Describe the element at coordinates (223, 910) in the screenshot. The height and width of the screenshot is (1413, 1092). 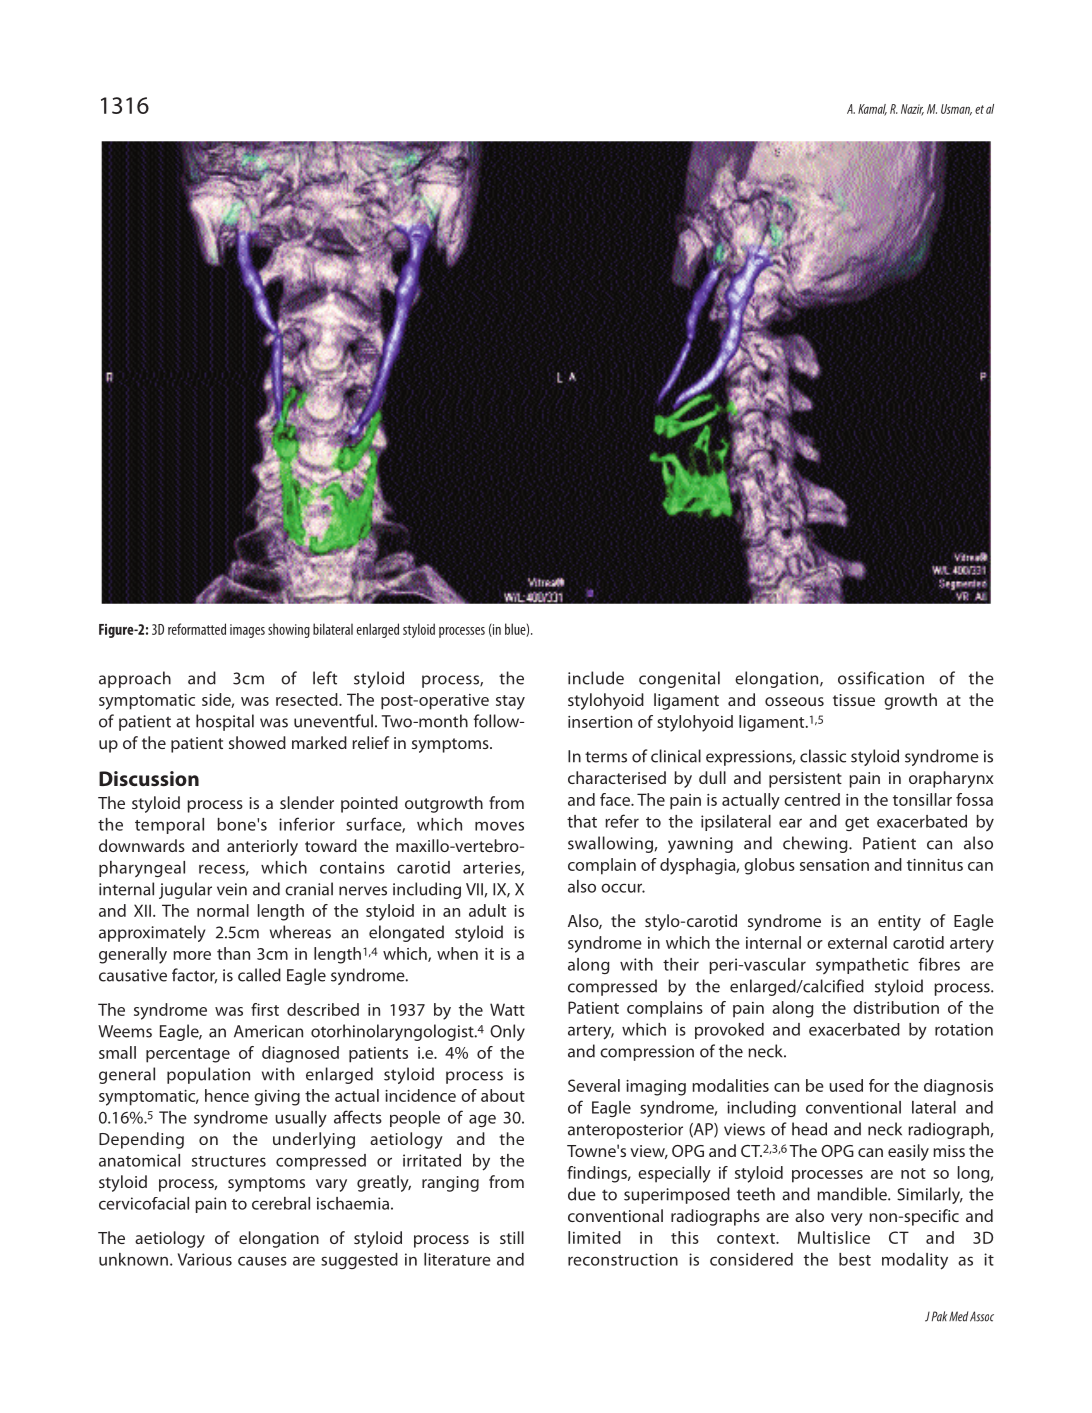
I see `normal` at that location.
